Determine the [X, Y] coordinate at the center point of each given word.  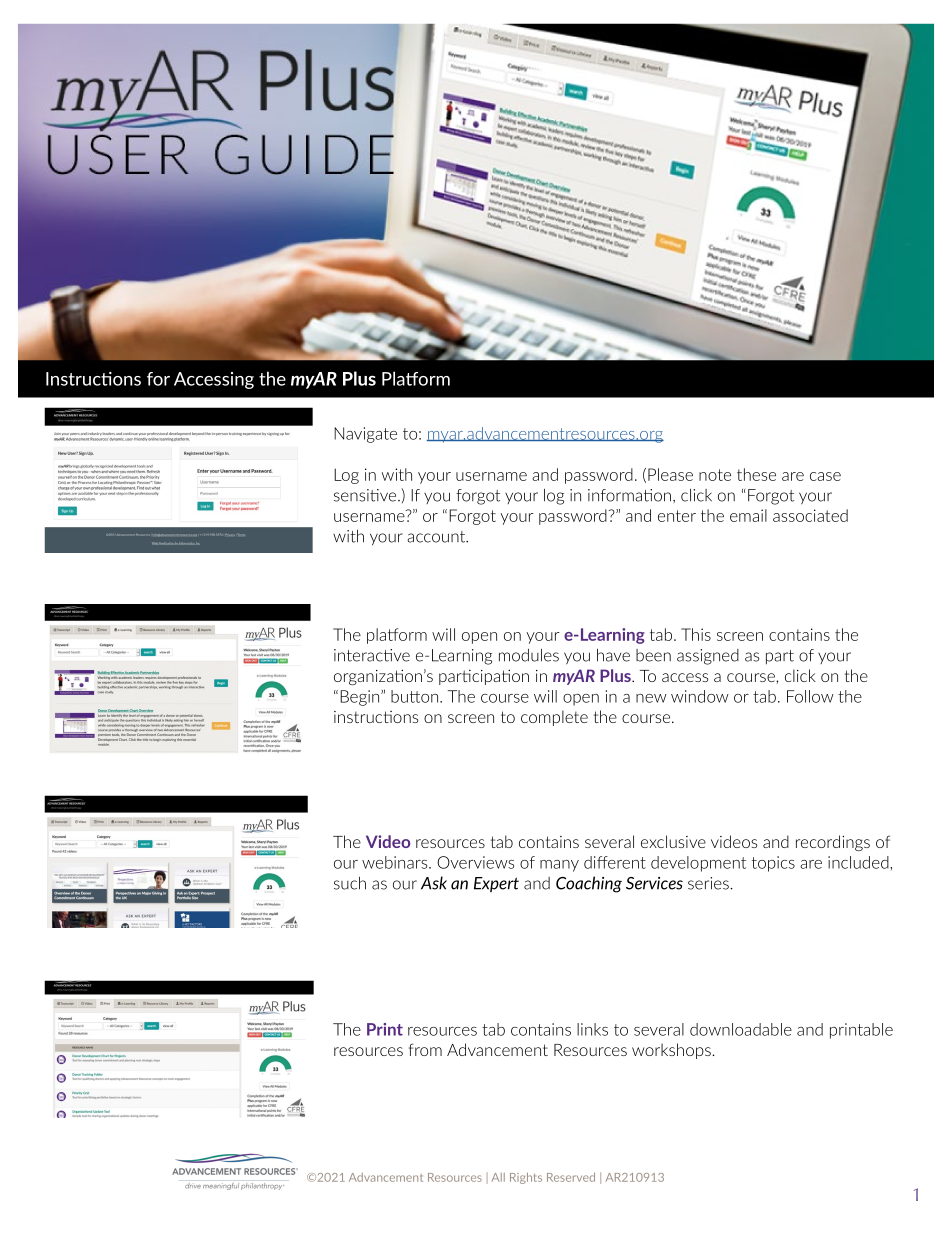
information [629, 495]
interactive [372, 655]
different [615, 862]
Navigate [365, 435]
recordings [833, 843]
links [592, 1029]
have [613, 655]
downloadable [741, 1029]
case [825, 476]
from [425, 1049]
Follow [810, 696]
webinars [396, 862]
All [498, 1177]
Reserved [571, 1177]
